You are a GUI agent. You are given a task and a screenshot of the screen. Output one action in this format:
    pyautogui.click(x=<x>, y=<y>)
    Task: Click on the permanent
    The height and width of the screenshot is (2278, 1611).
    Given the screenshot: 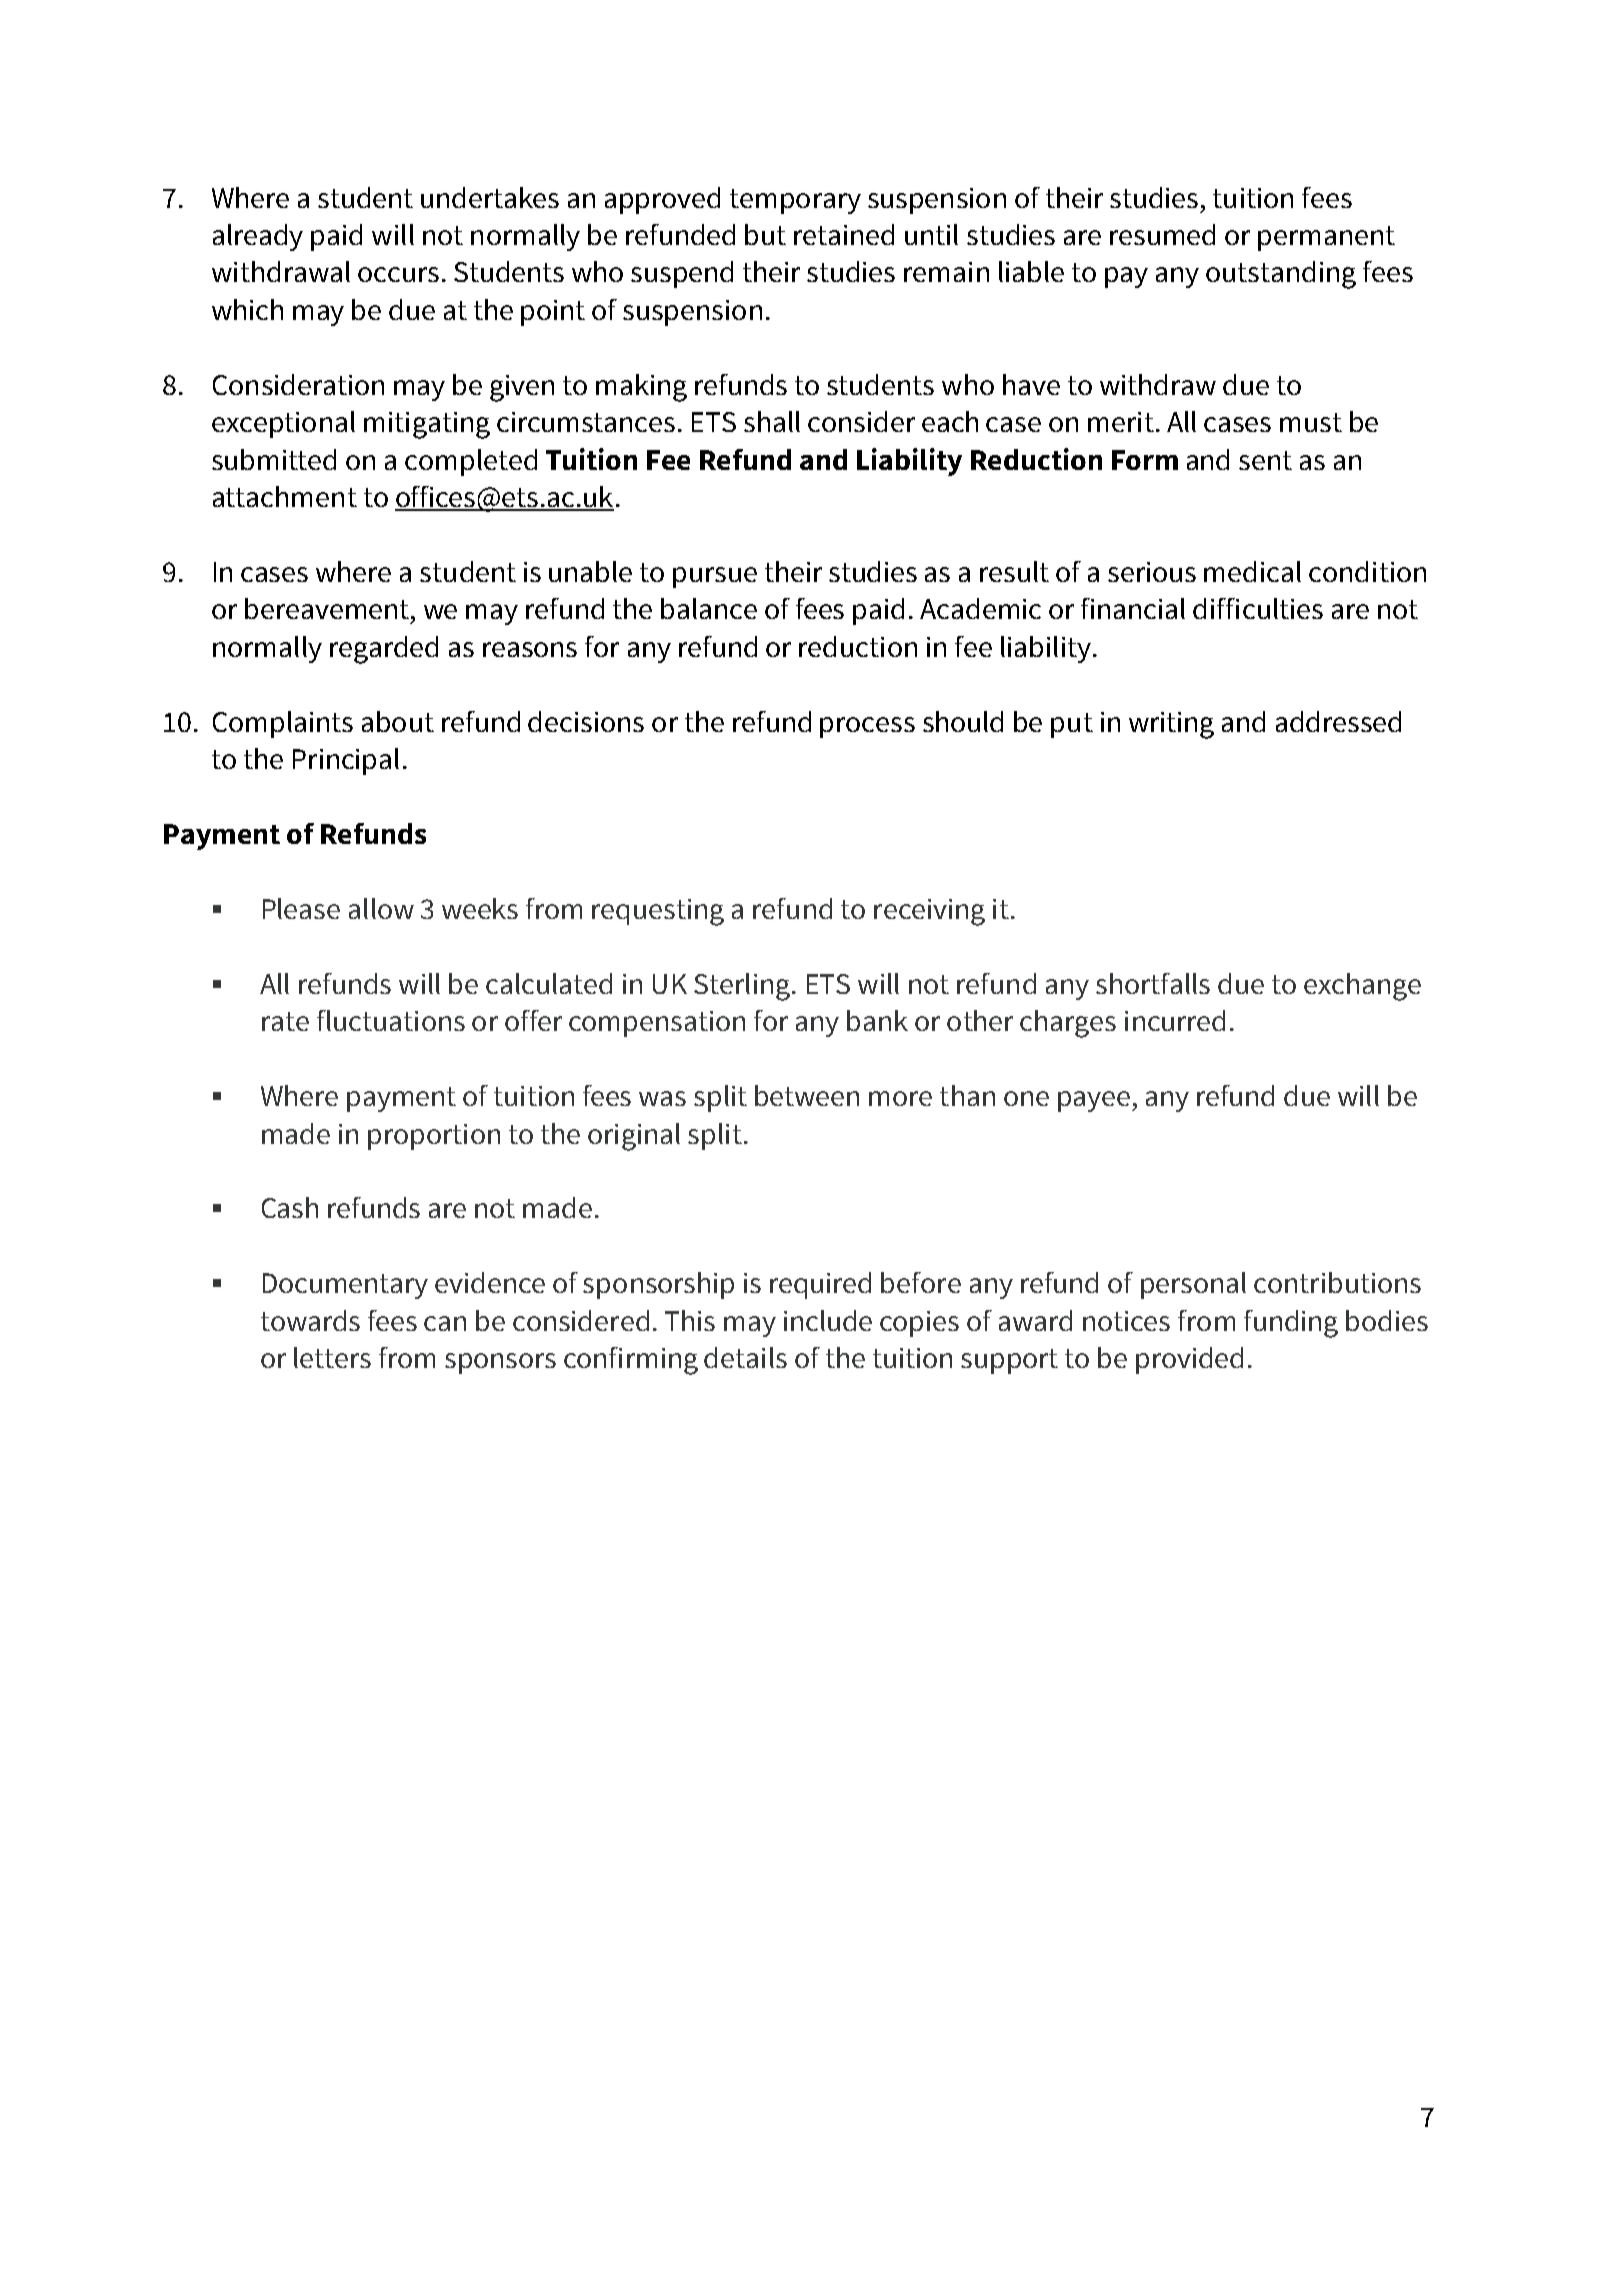 What is the action you would take?
    pyautogui.click(x=1326, y=238)
